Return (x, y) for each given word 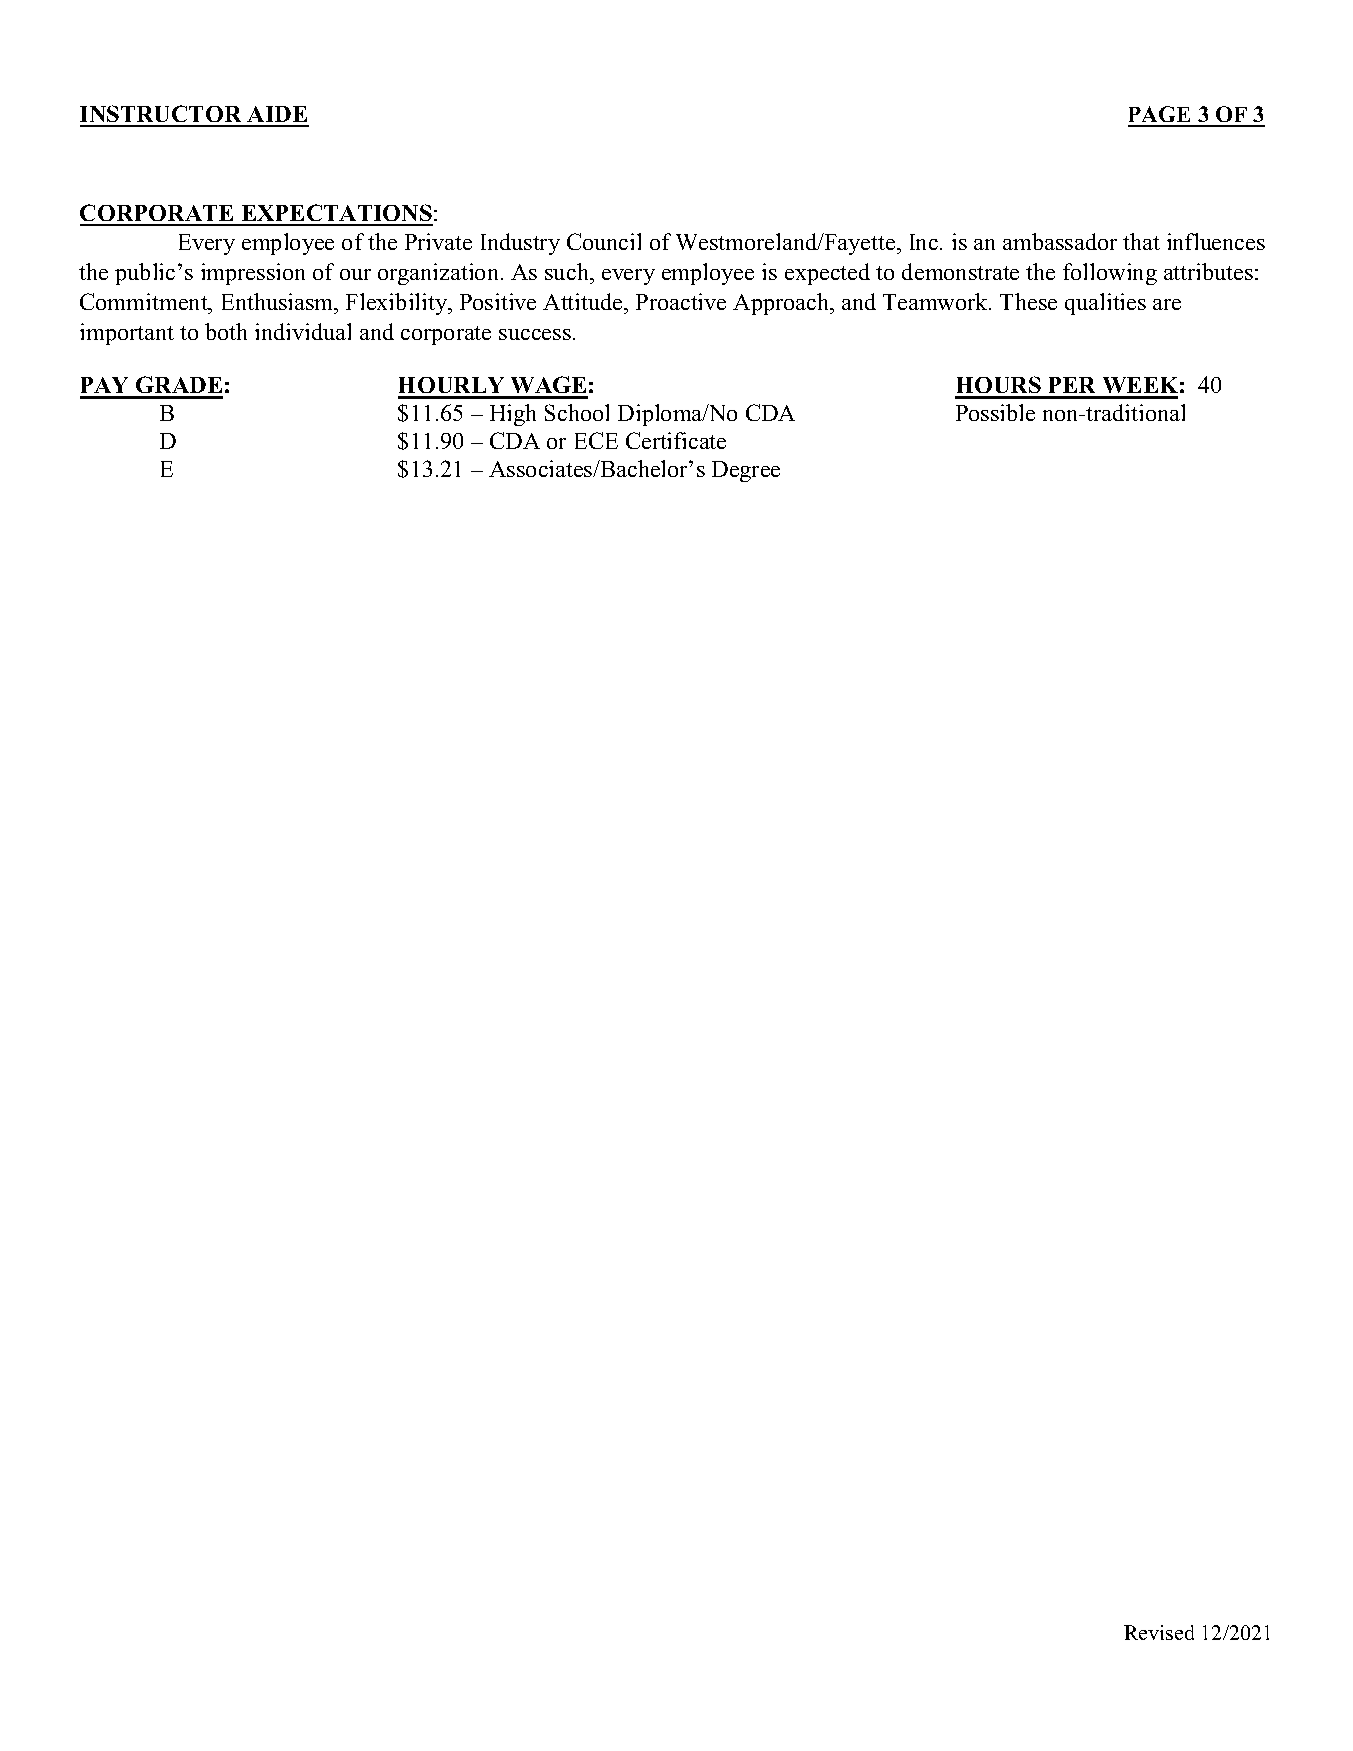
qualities (1105, 304)
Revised (1159, 1632)
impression (253, 274)
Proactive (681, 301)
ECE (596, 440)
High (513, 415)
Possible (995, 412)
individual (303, 331)
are (1167, 304)
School (577, 412)
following (1110, 274)
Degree (746, 471)
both (226, 331)
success (535, 334)
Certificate (676, 440)
